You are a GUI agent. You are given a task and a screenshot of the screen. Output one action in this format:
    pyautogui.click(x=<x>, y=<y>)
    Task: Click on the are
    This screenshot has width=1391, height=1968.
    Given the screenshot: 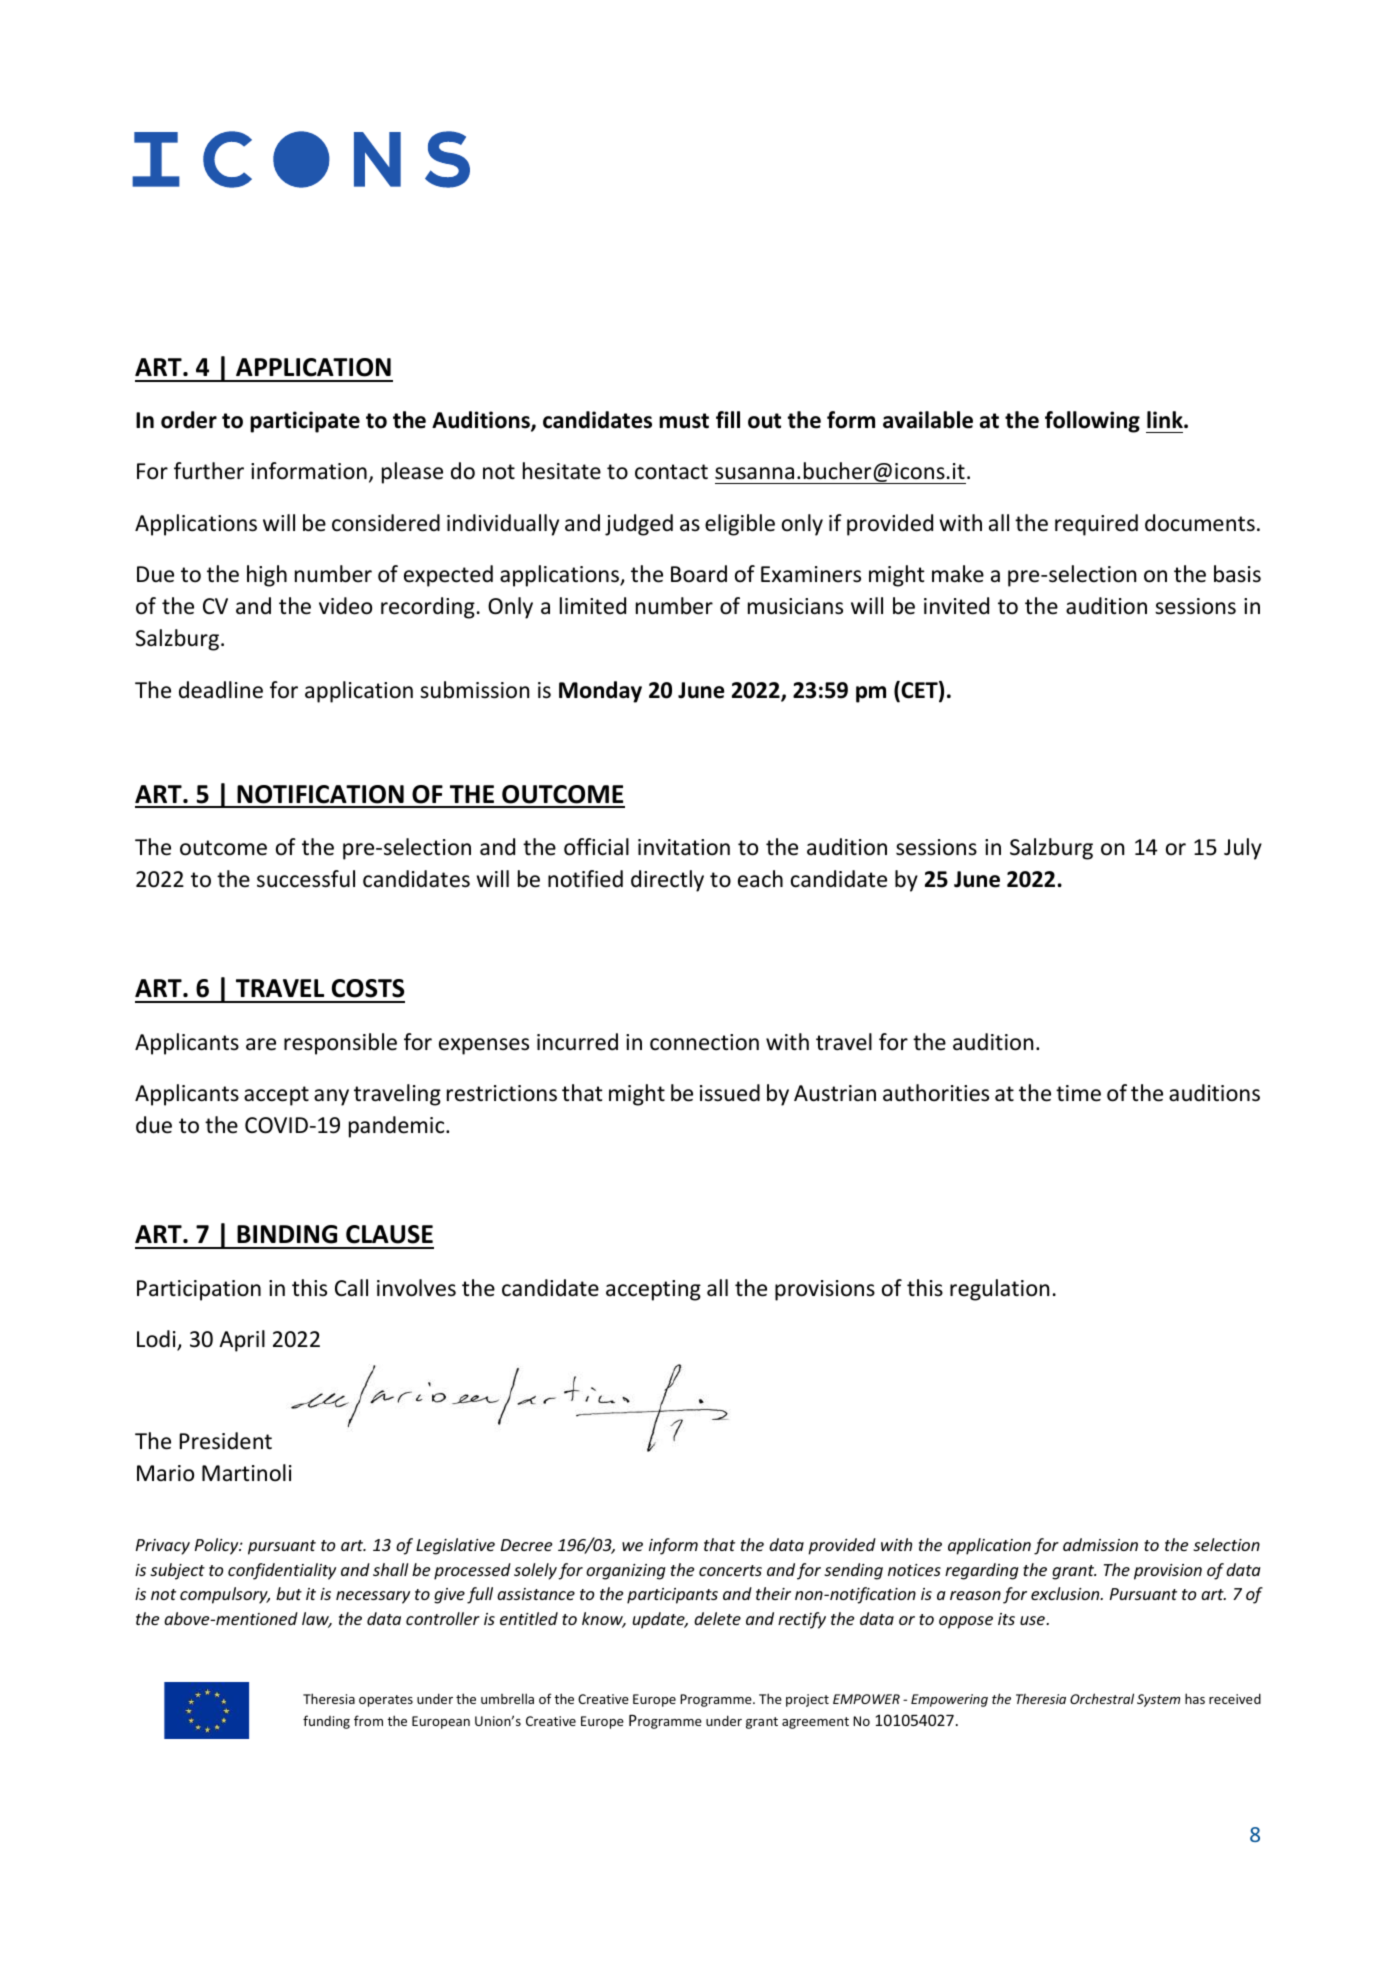 What is the action you would take?
    pyautogui.click(x=261, y=1044)
